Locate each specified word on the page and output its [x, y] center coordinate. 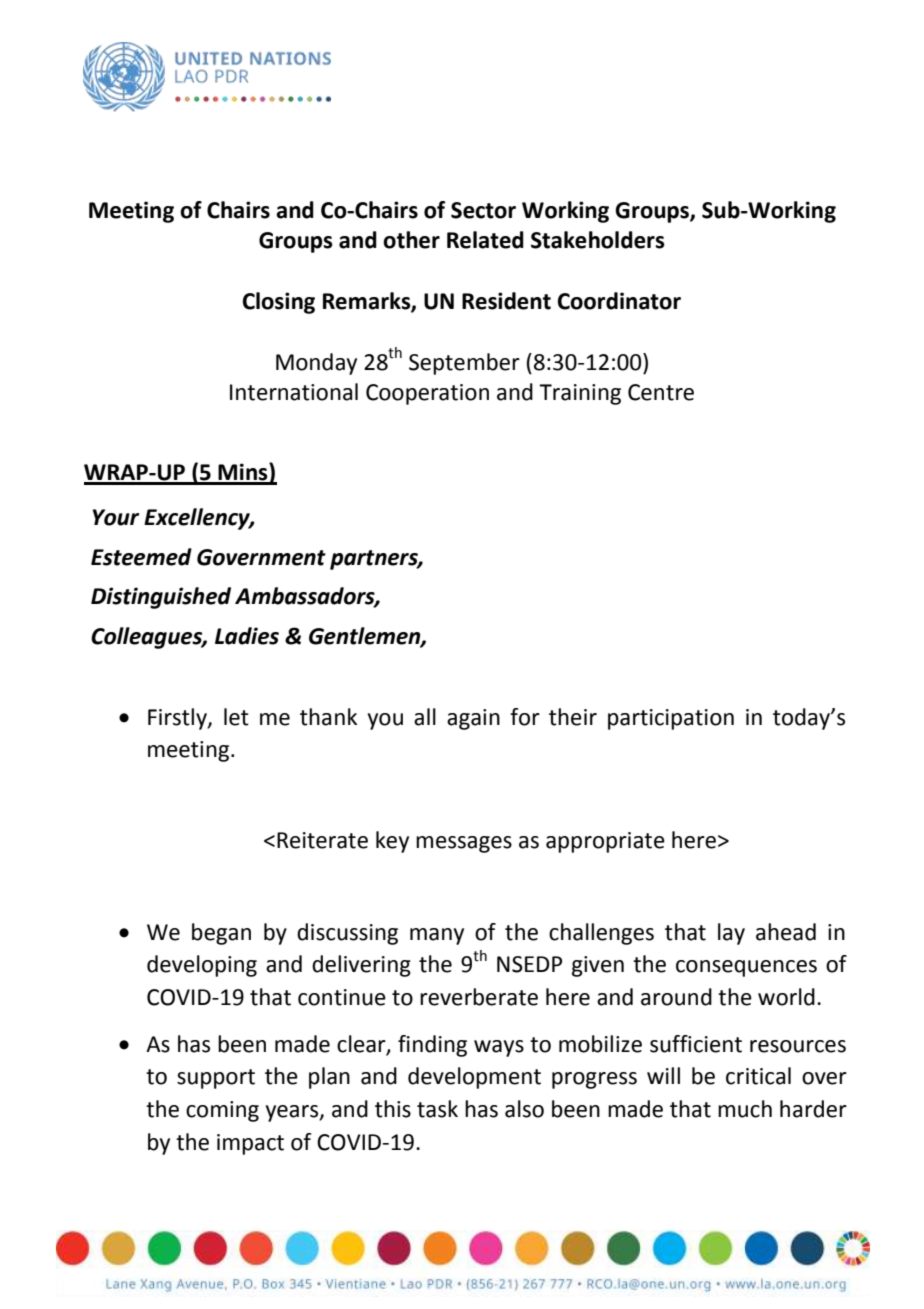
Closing [279, 303]
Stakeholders [598, 240]
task [437, 1109]
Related [485, 240]
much [745, 1109]
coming [222, 1111]
